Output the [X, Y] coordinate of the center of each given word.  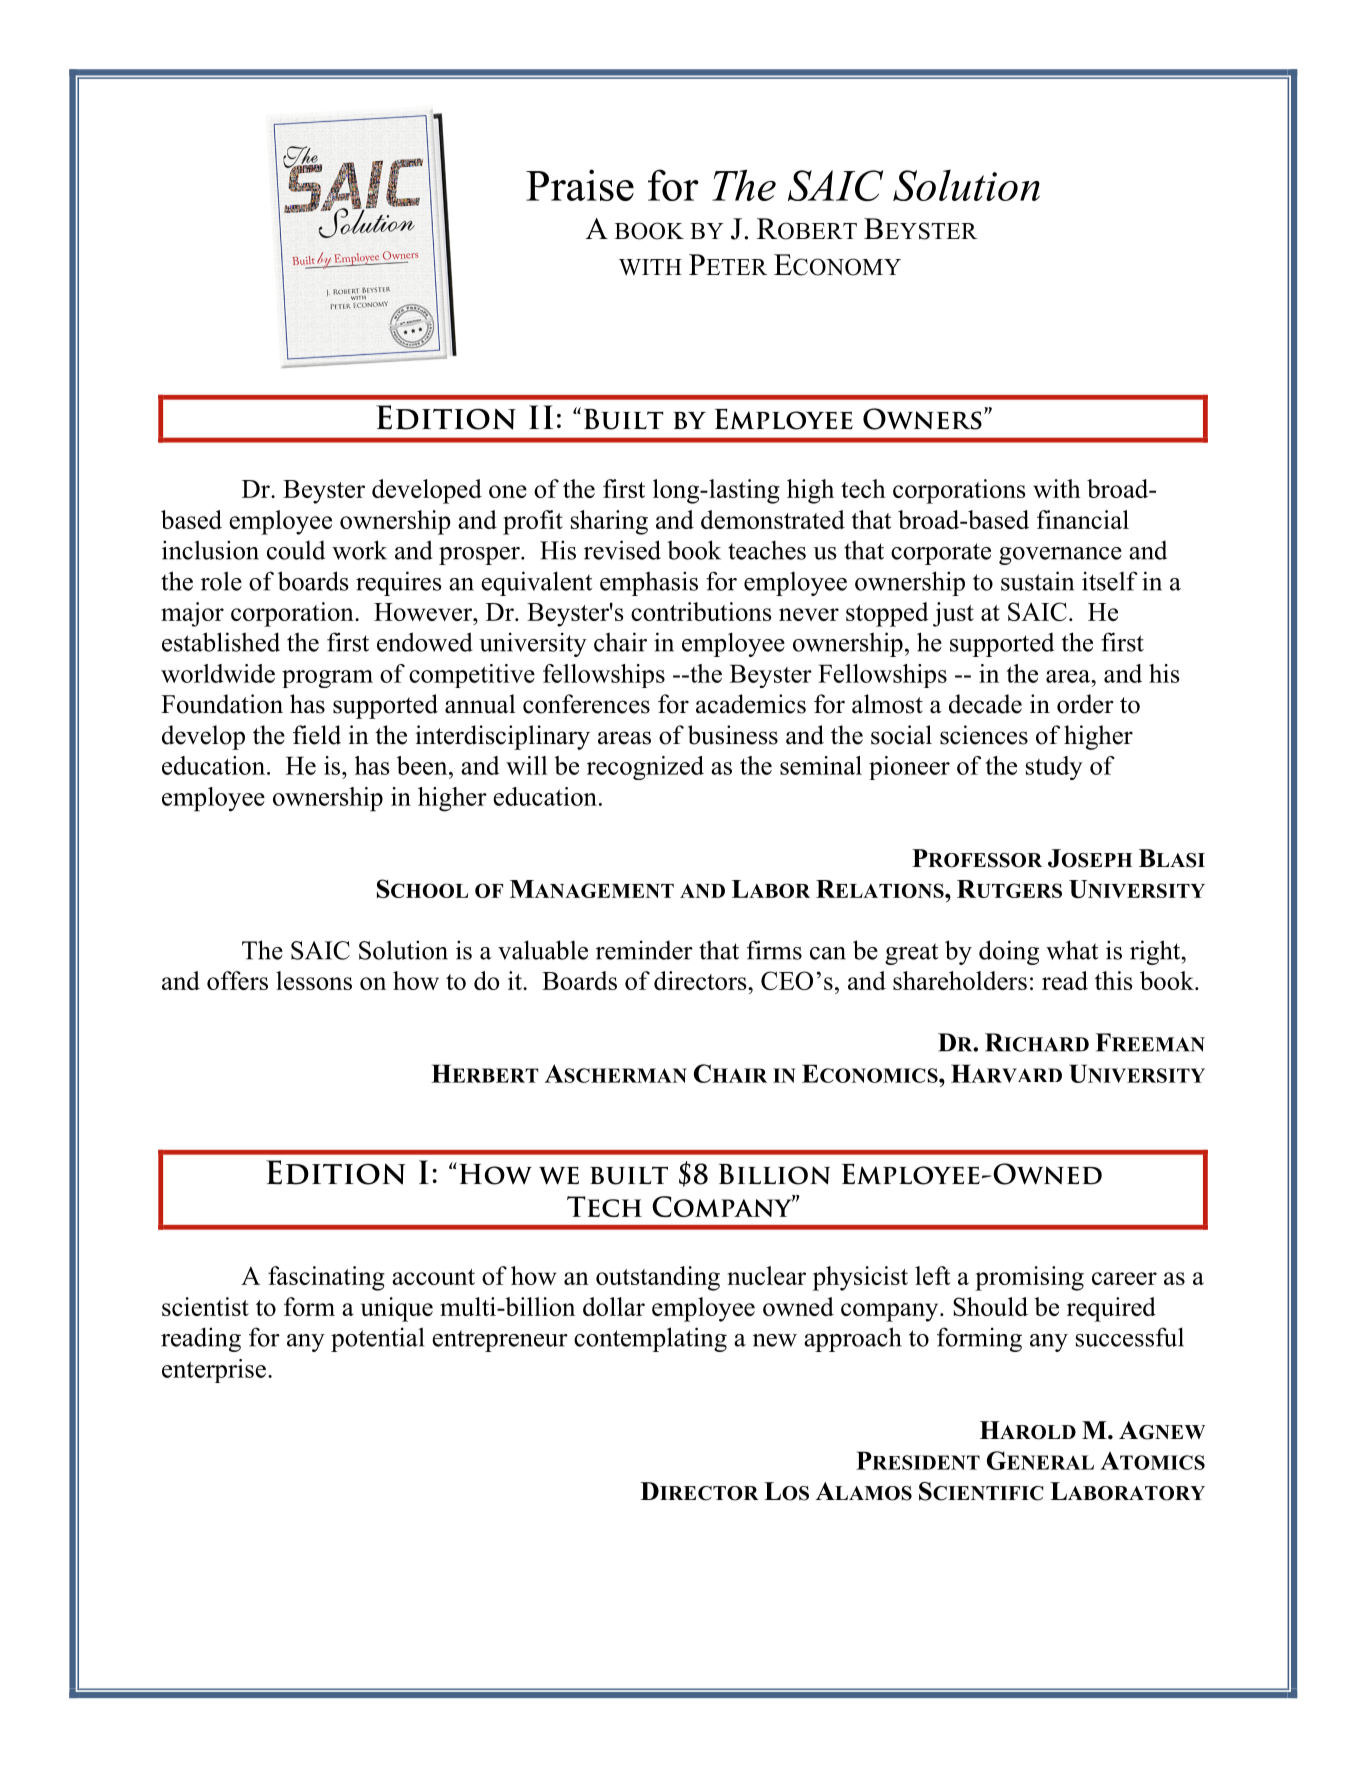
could [296, 550]
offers [237, 980]
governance [1060, 556]
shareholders [960, 980]
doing [1009, 952]
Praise [580, 185]
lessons [314, 980]
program [327, 679]
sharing [609, 522]
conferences [586, 704]
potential [377, 1339]
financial [1083, 519]
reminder [644, 950]
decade [985, 704]
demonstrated [773, 519]
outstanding [658, 1278]
